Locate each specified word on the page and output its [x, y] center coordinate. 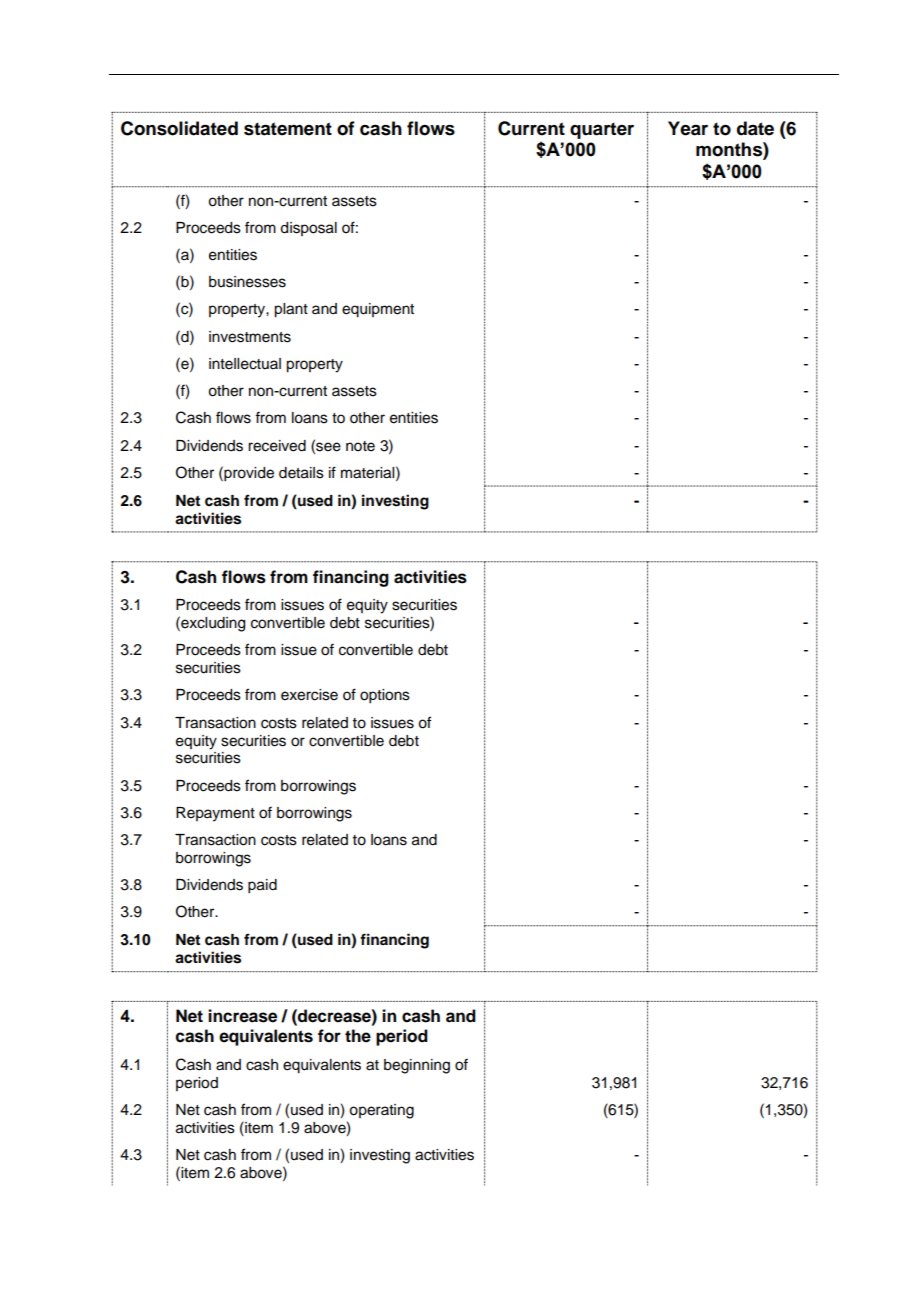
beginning [417, 1066]
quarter [602, 130]
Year [688, 128]
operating [381, 1111]
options [385, 696]
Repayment [215, 814]
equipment [378, 310]
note [360, 446]
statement [288, 129]
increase [242, 1016]
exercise [309, 695]
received [277, 446]
